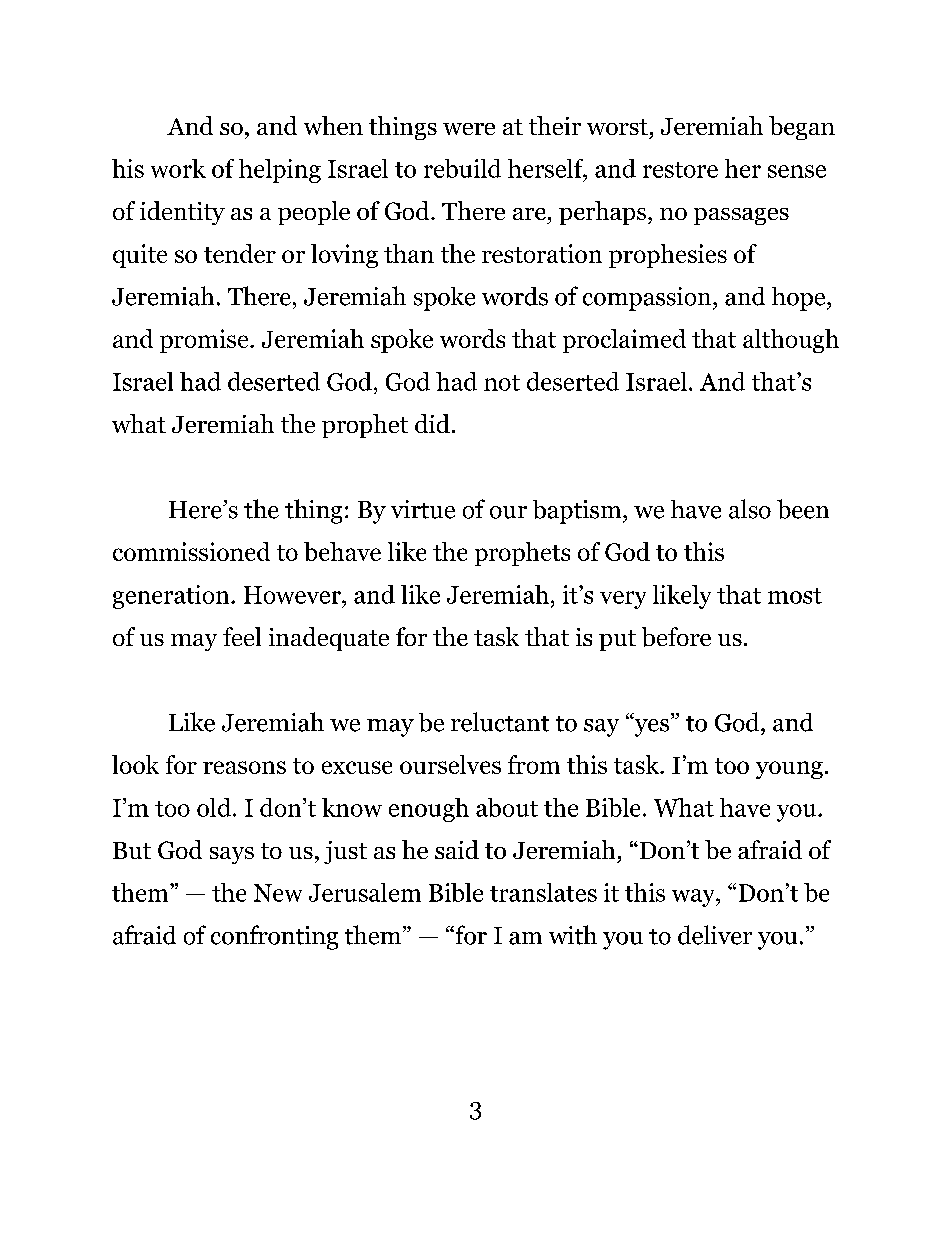 The image size is (952, 1233). What do you see at coordinates (423, 509) in the screenshot?
I see `virtue` at bounding box center [423, 509].
